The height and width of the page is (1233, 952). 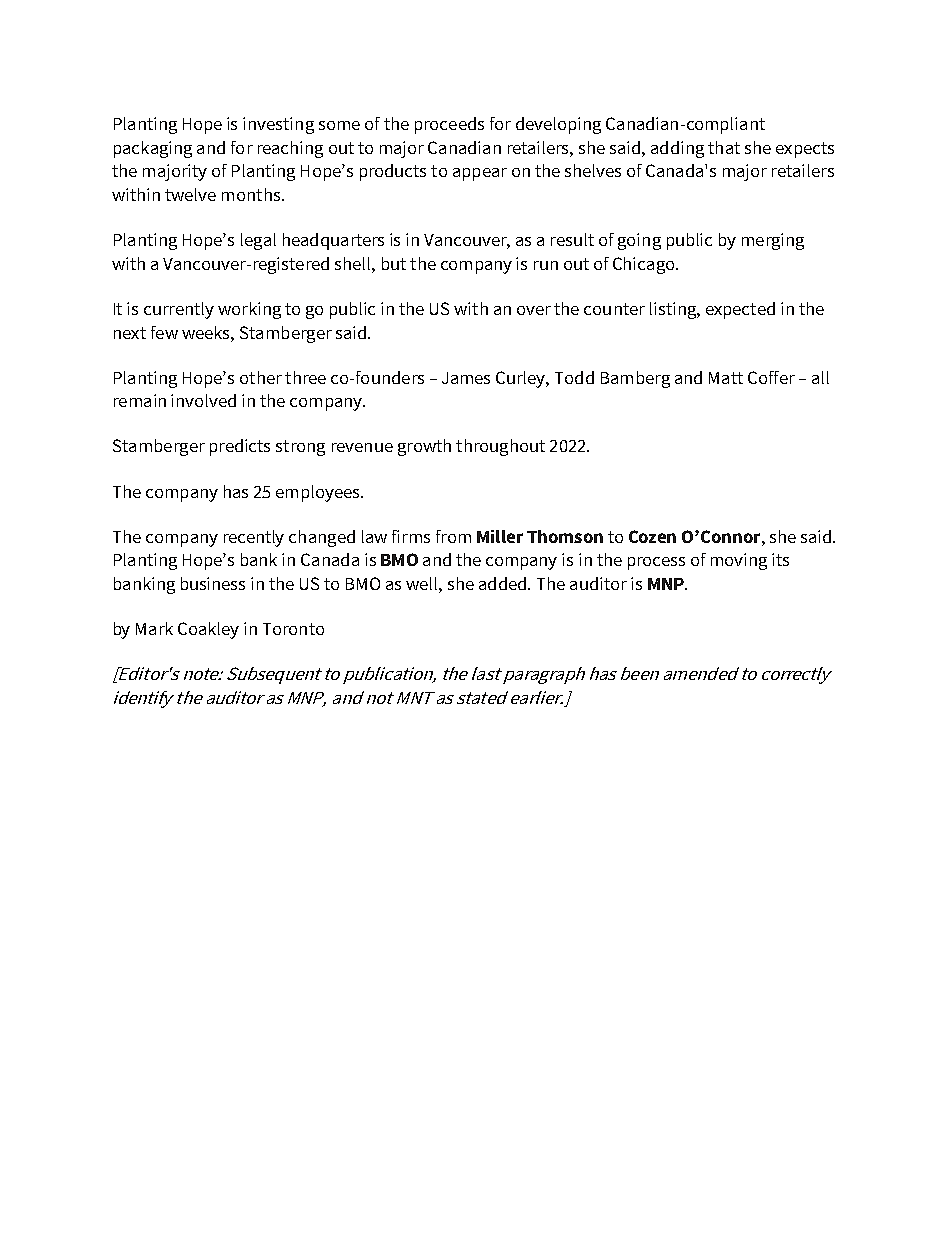 I want to click on James, so click(x=466, y=378).
